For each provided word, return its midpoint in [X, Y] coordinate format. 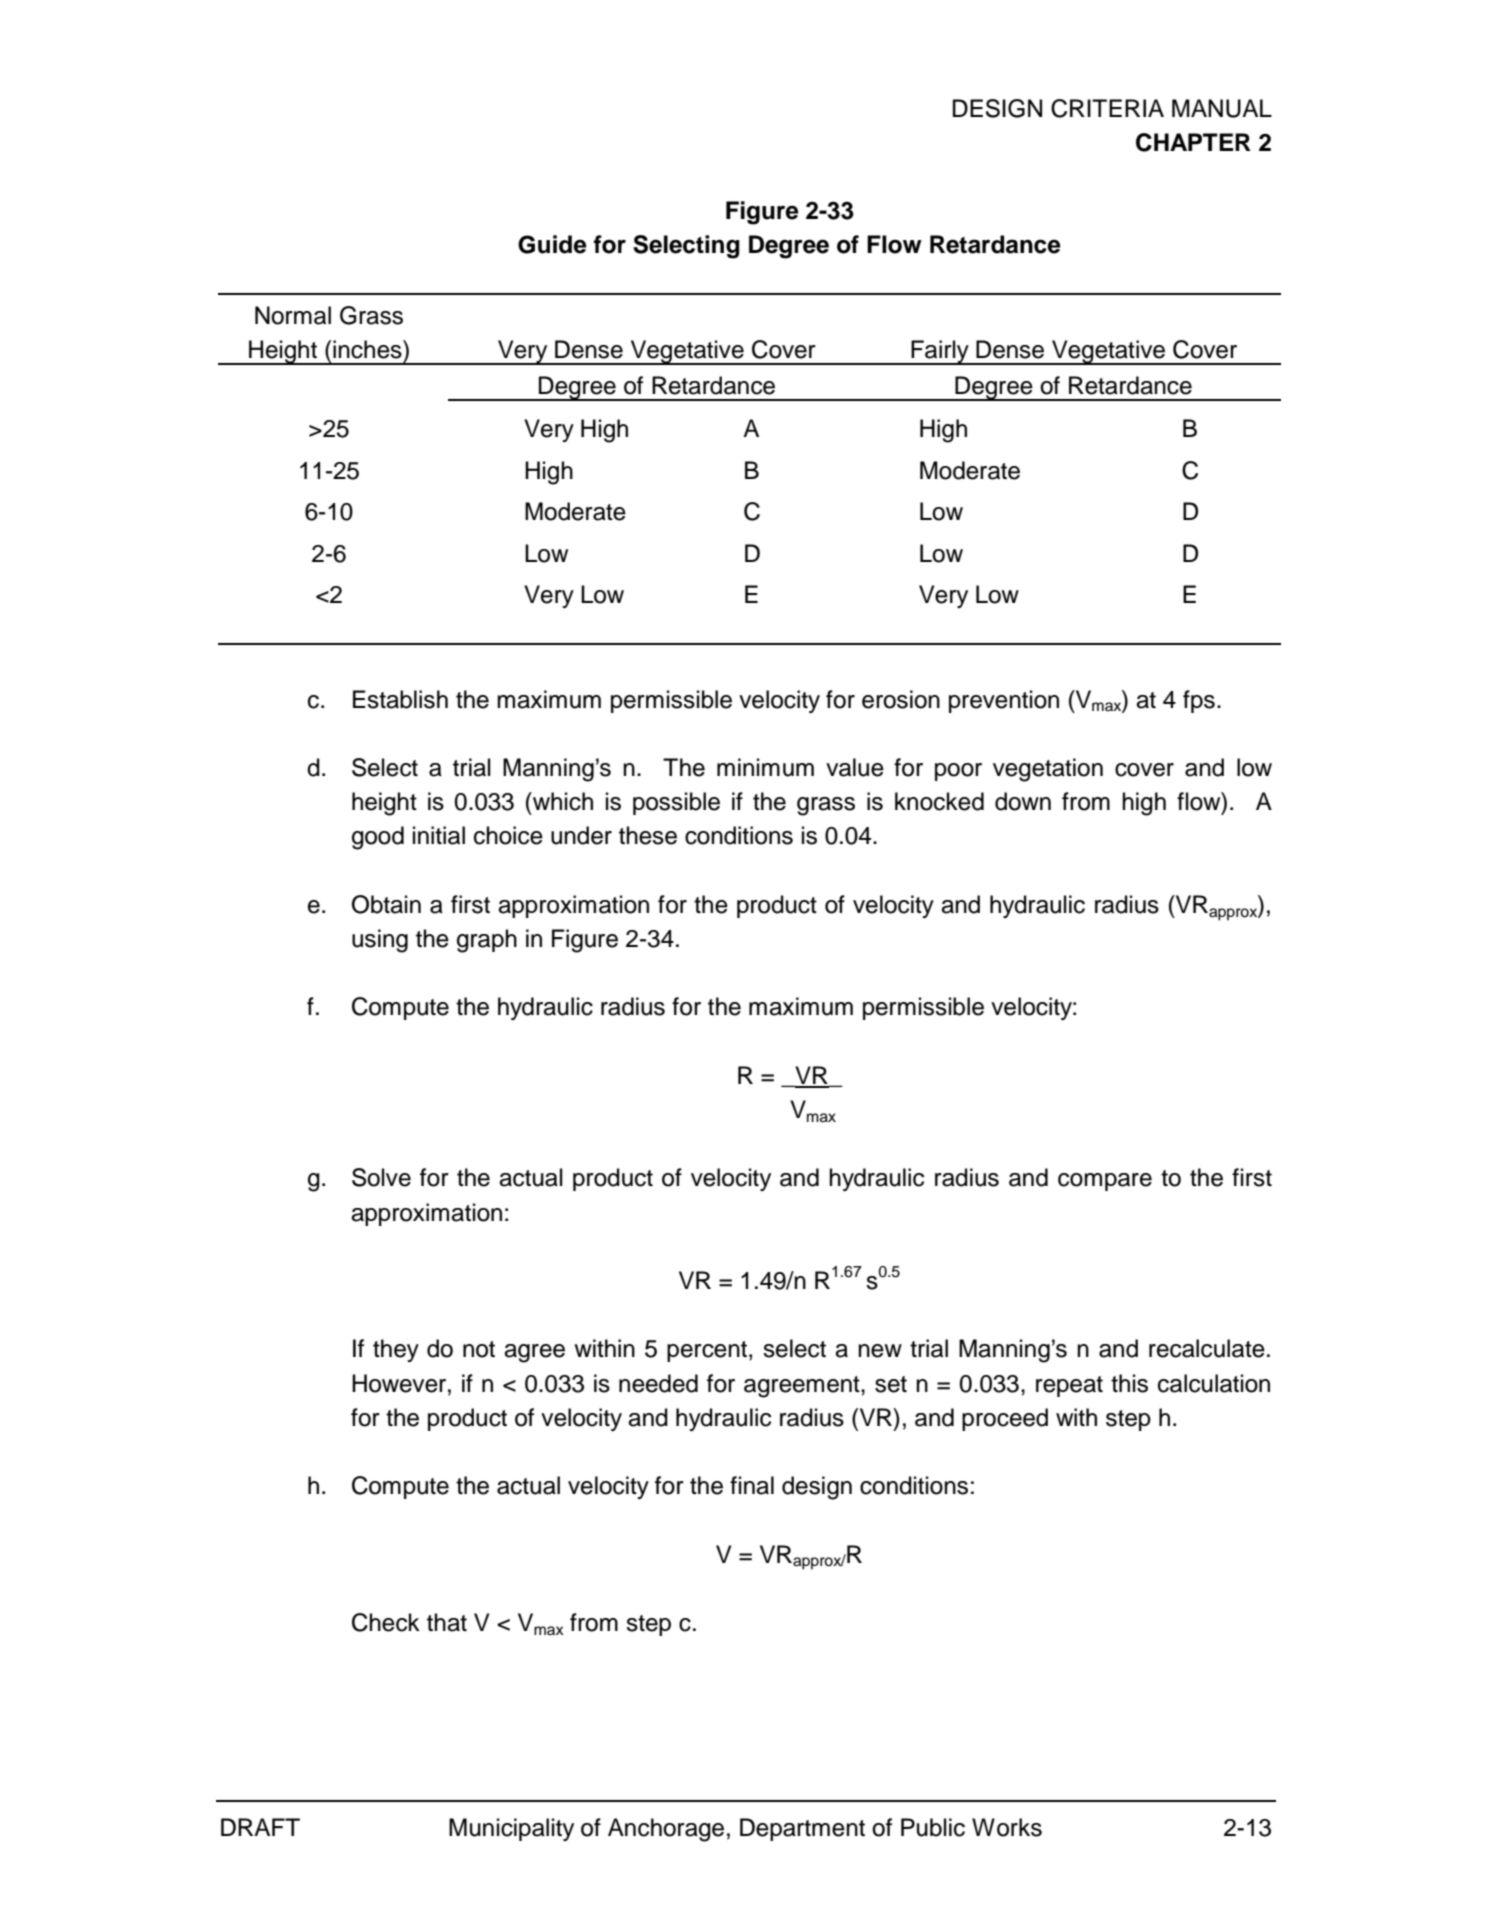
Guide [552, 244]
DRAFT [260, 1827]
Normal [293, 315]
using [380, 941]
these [648, 835]
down [1023, 801]
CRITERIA [1107, 108]
